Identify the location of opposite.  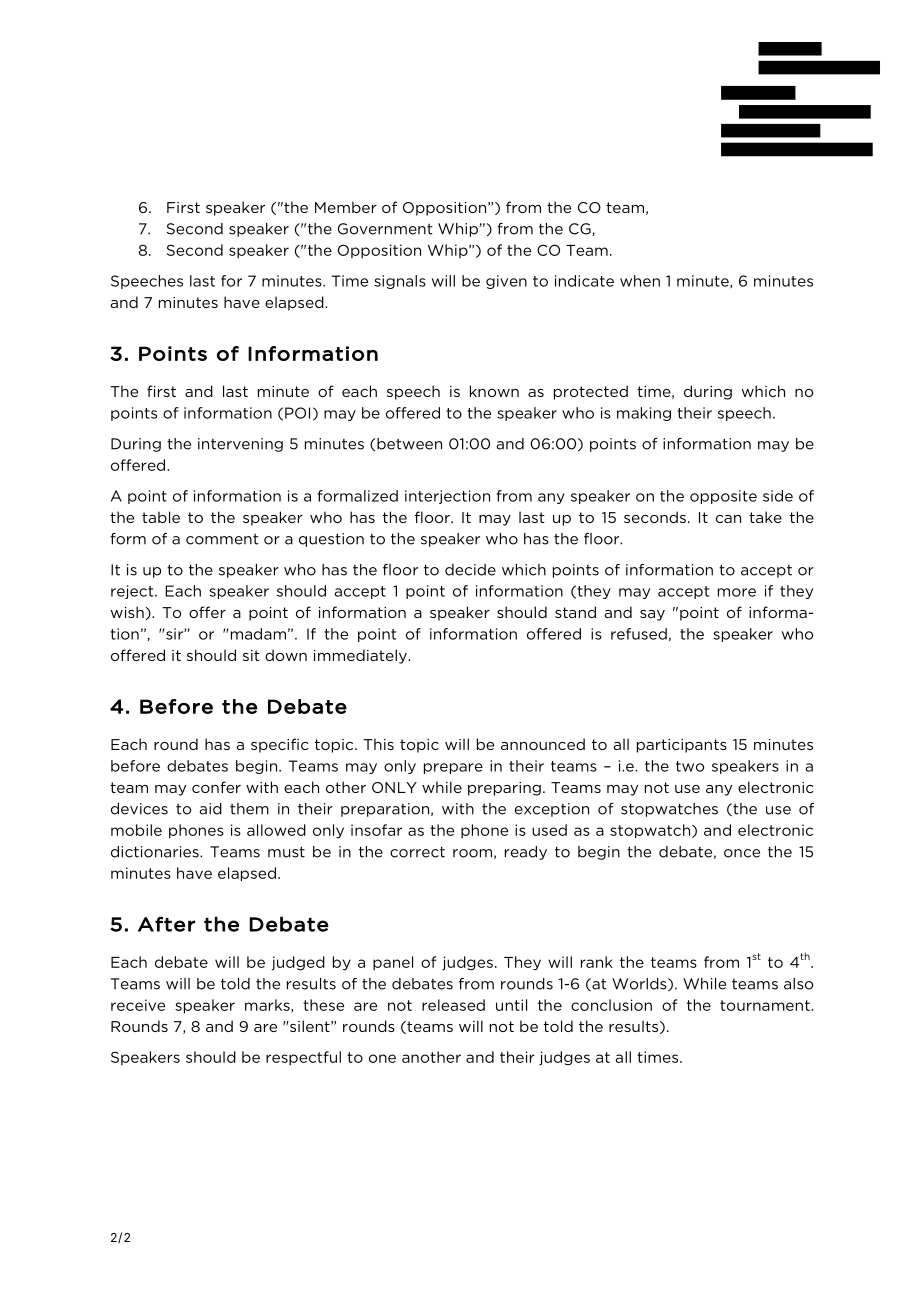
(723, 497).
